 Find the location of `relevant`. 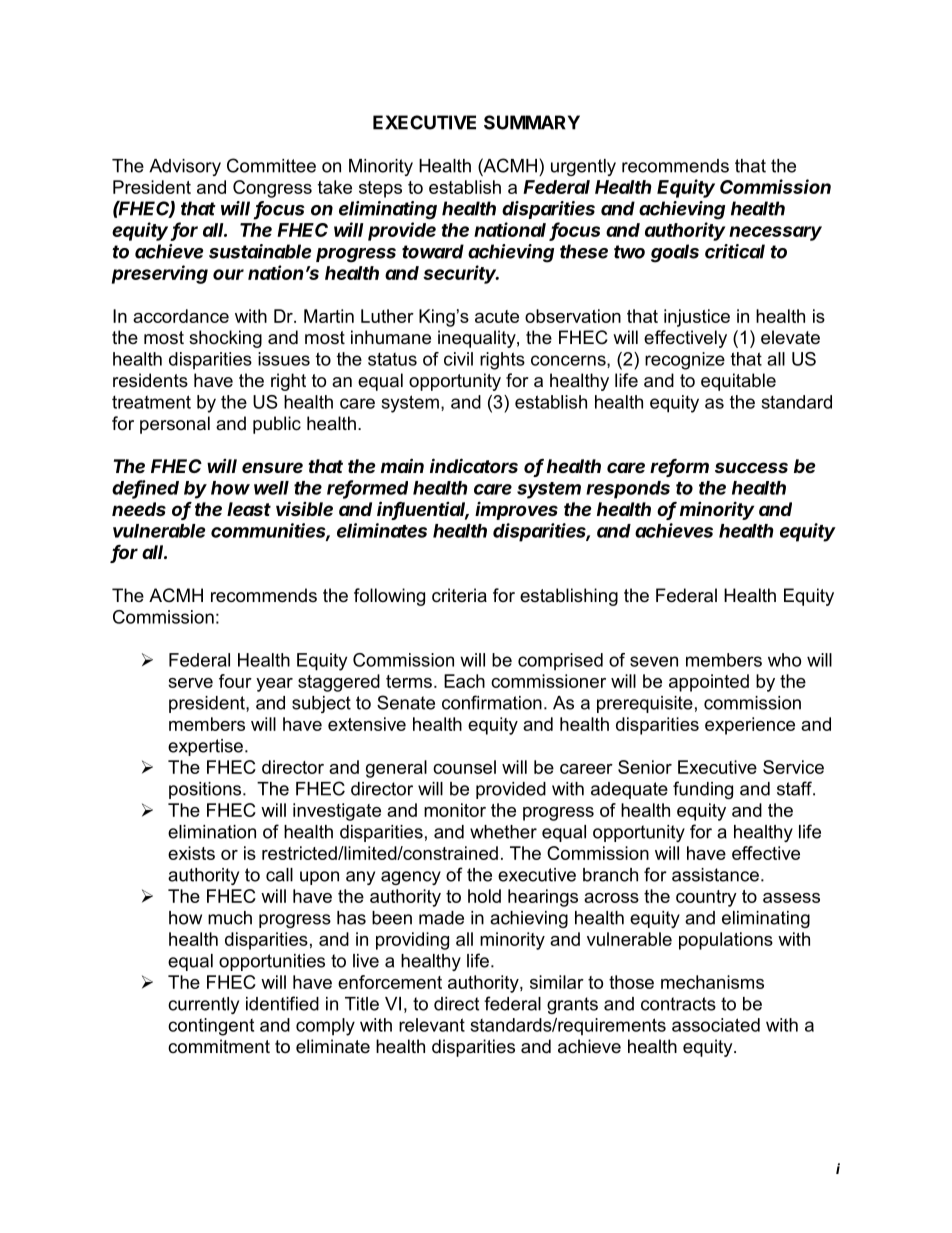

relevant is located at coordinates (432, 1025).
